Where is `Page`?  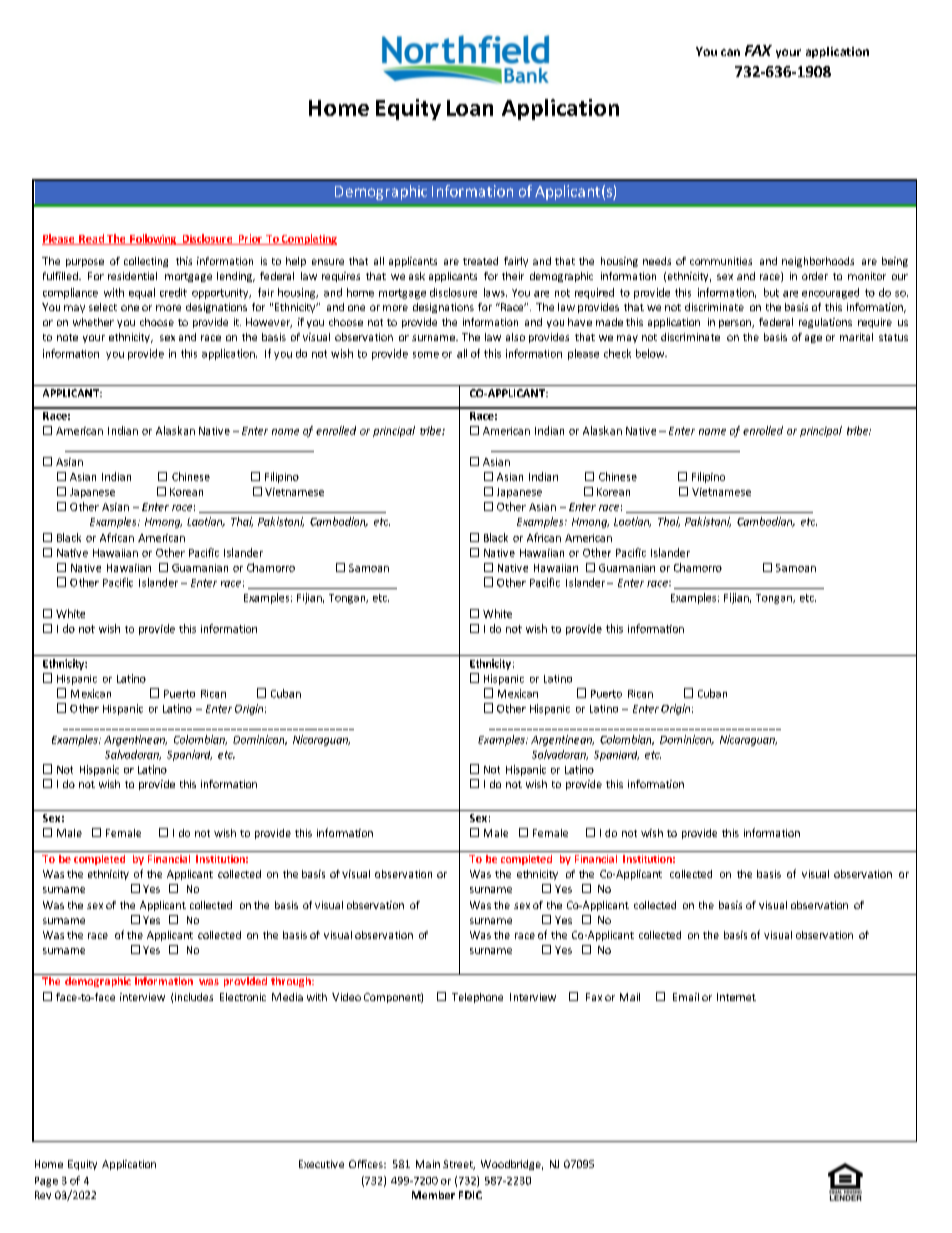 Page is located at coordinates (46, 1182).
